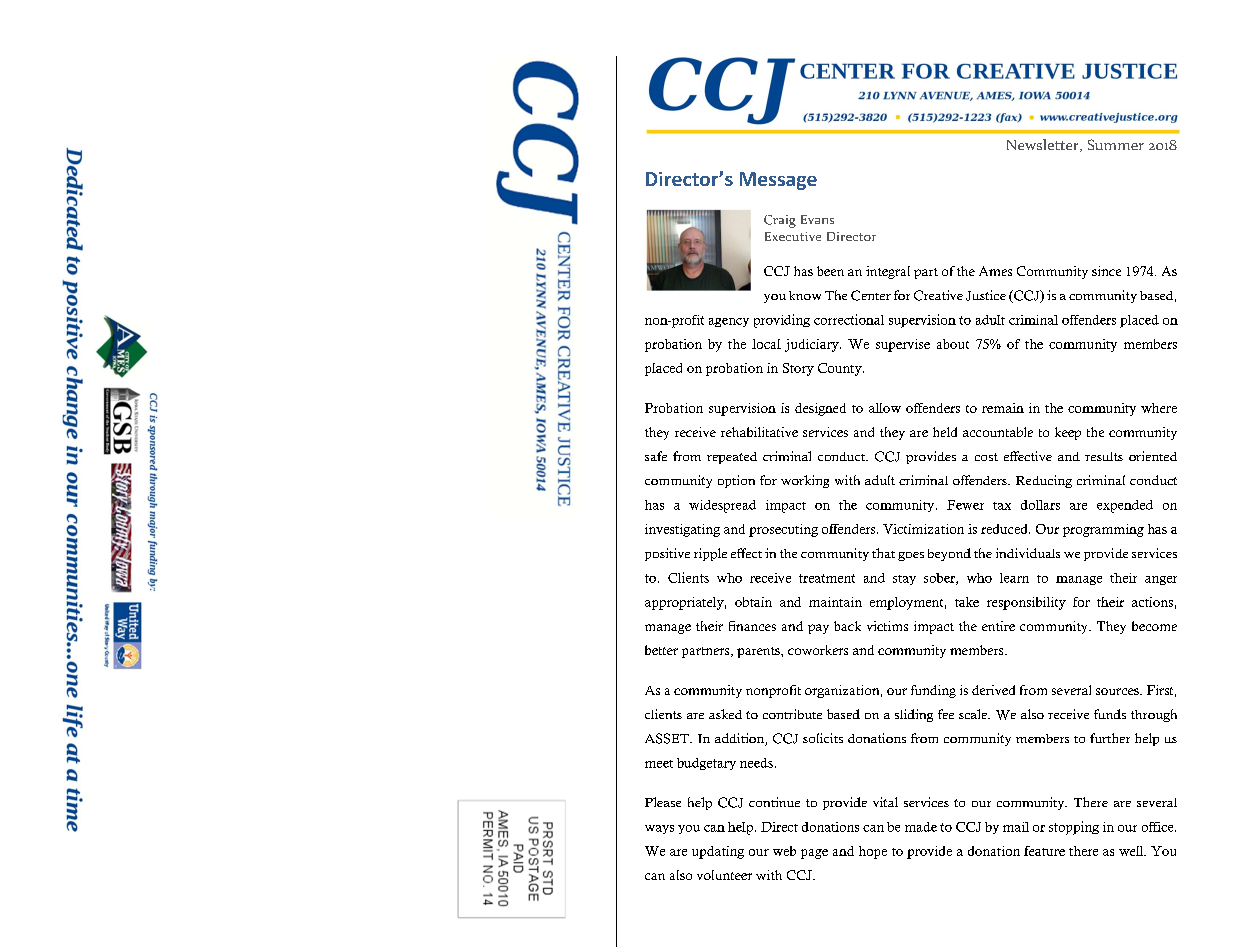 This screenshot has width=1233, height=952. What do you see at coordinates (722, 506) in the screenshot?
I see `widespread` at bounding box center [722, 506].
